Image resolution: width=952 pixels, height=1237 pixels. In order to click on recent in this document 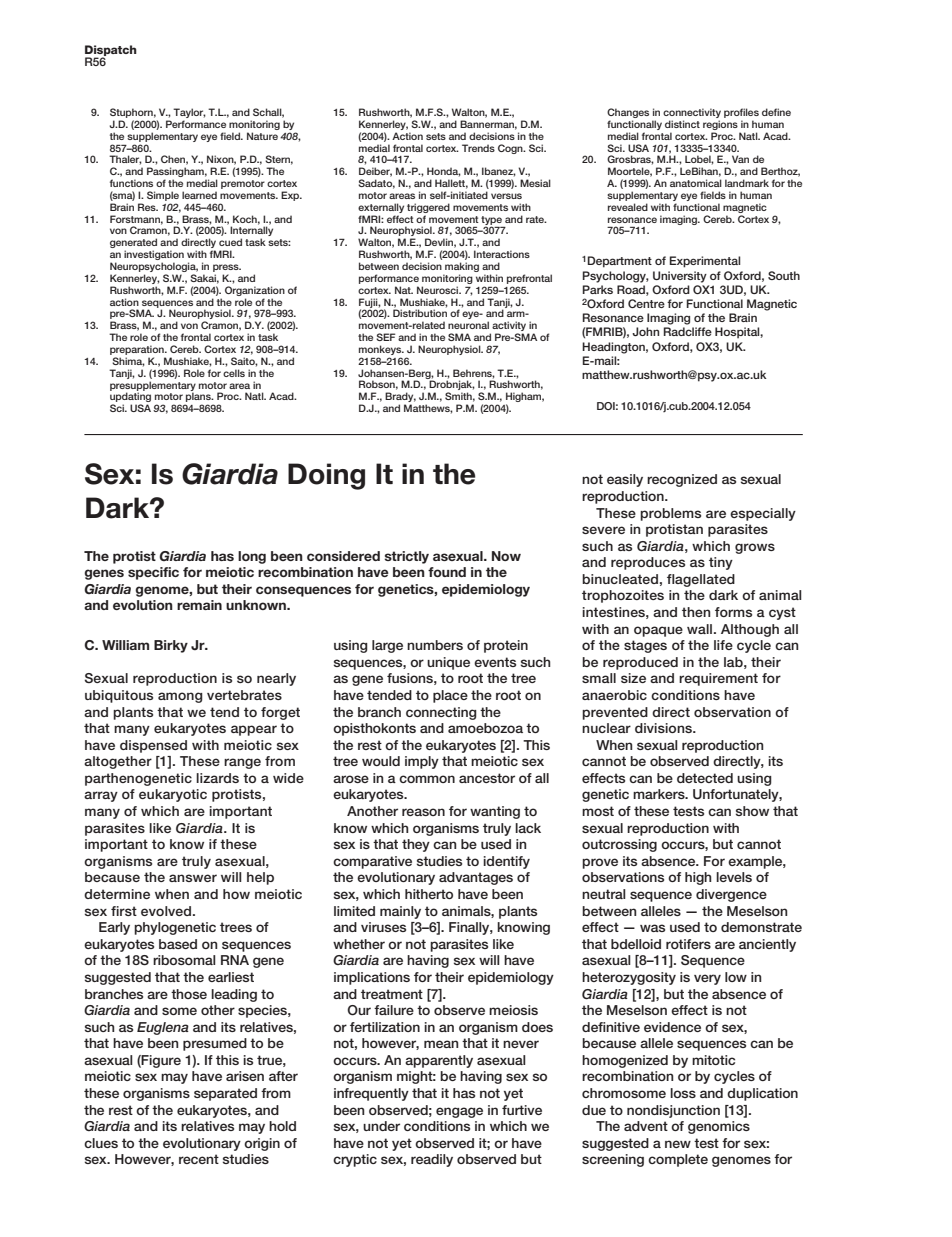, I will do `click(199, 1159)`.
